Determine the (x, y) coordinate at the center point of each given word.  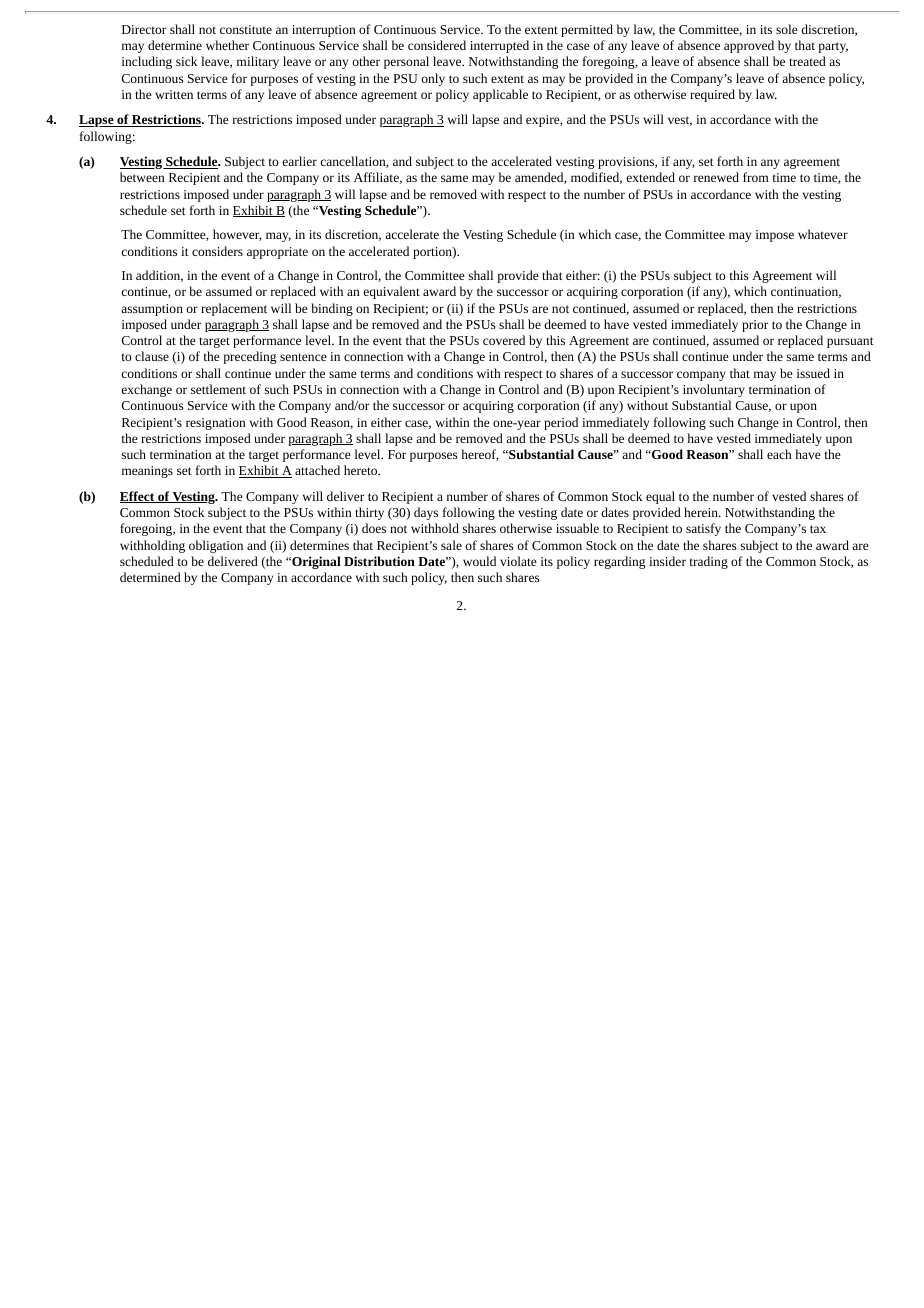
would (479, 561)
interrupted (499, 46)
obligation (216, 546)
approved (749, 46)
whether (227, 45)
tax (818, 529)
